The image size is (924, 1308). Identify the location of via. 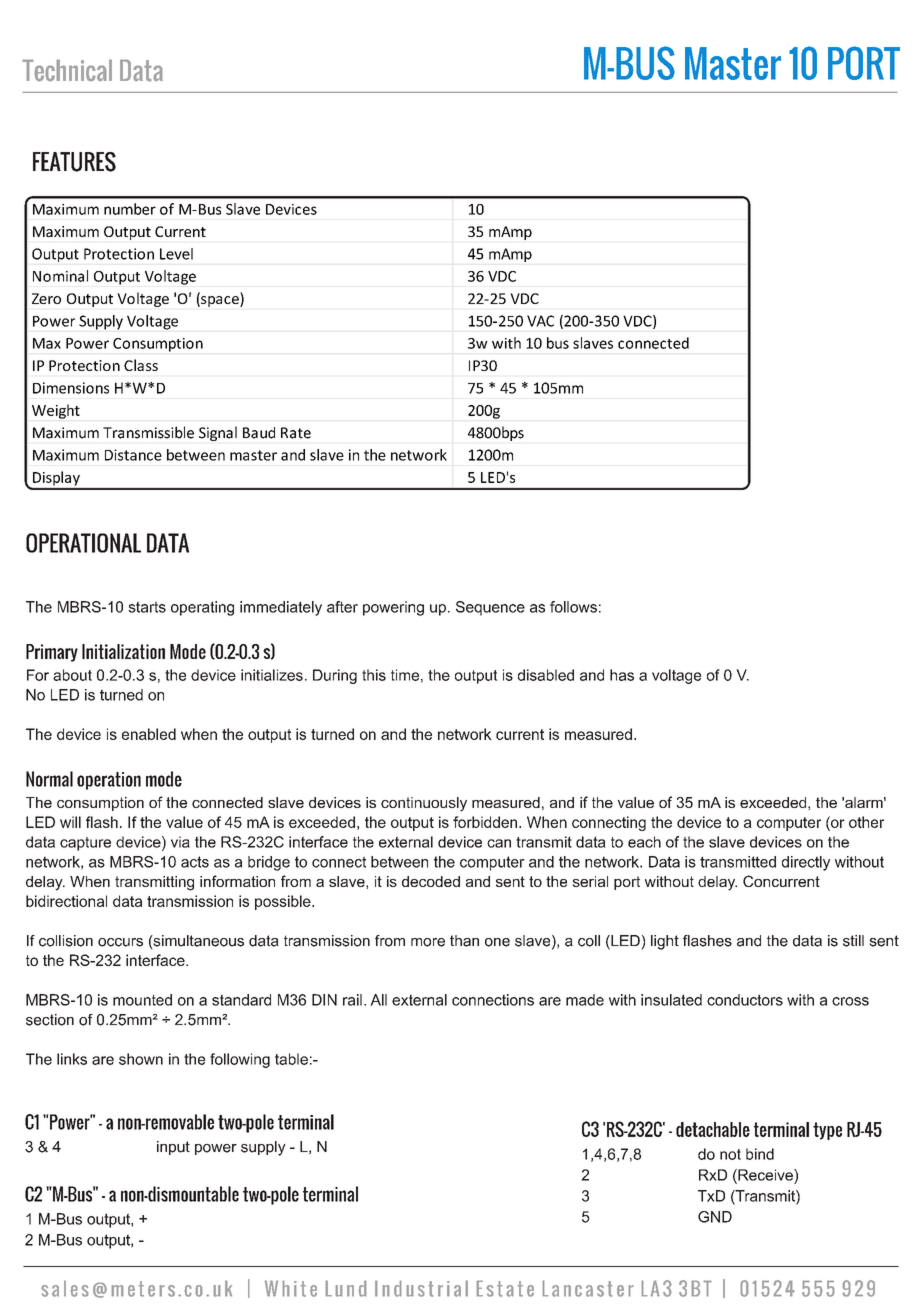
(180, 842).
